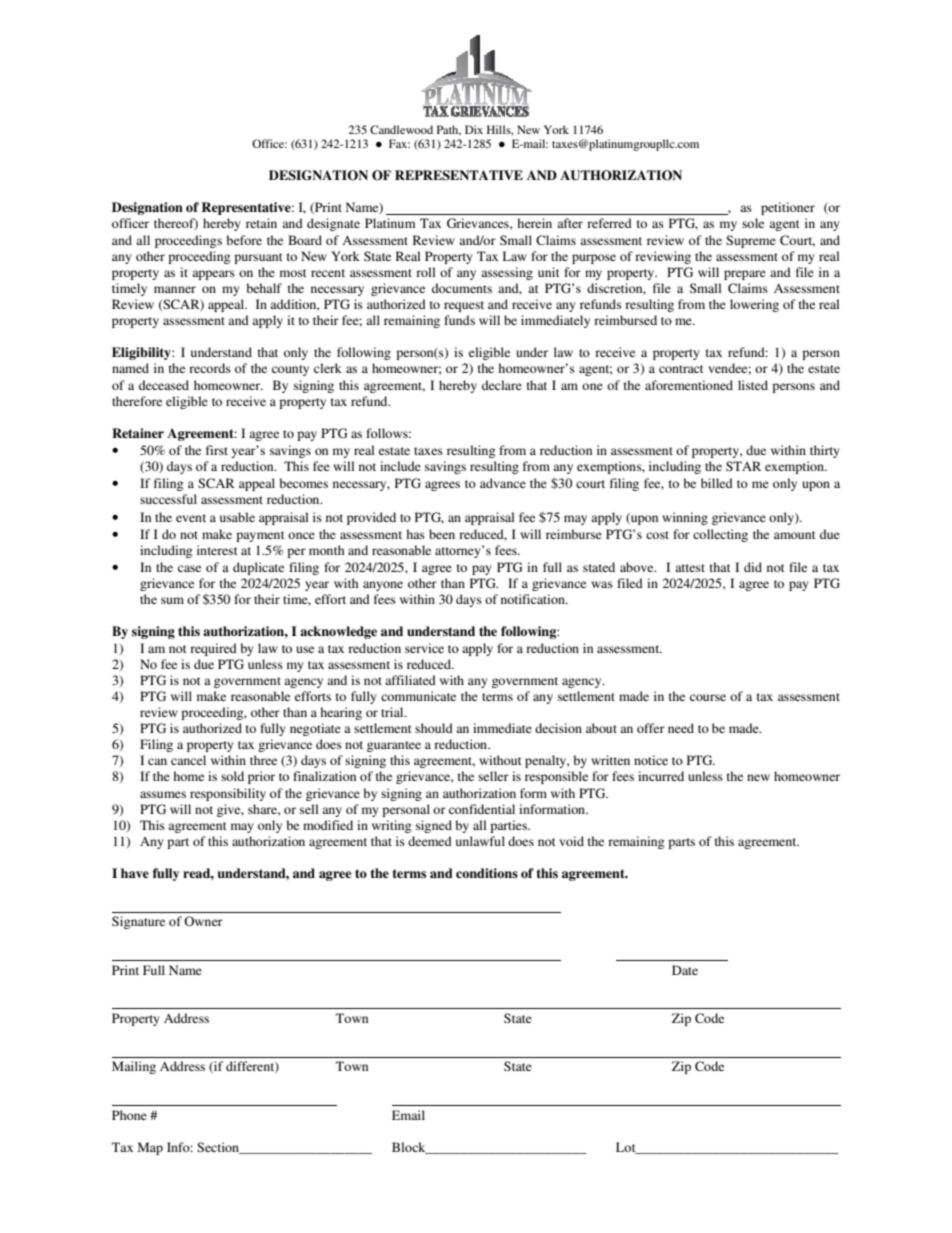  What do you see at coordinates (129, 1115) in the image?
I see `Phone` at bounding box center [129, 1115].
